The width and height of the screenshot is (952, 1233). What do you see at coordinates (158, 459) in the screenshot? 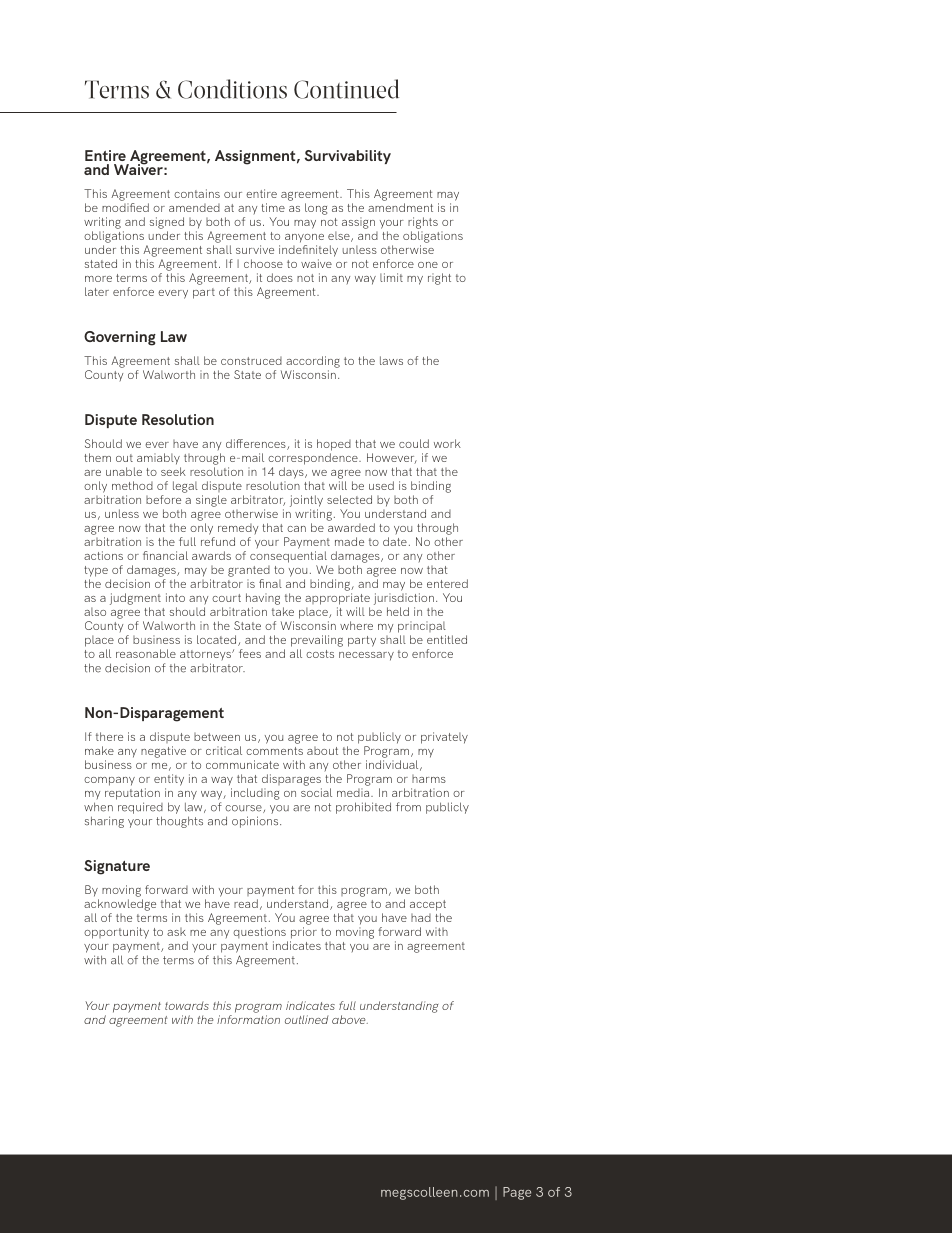
I see `amiably` at bounding box center [158, 459].
